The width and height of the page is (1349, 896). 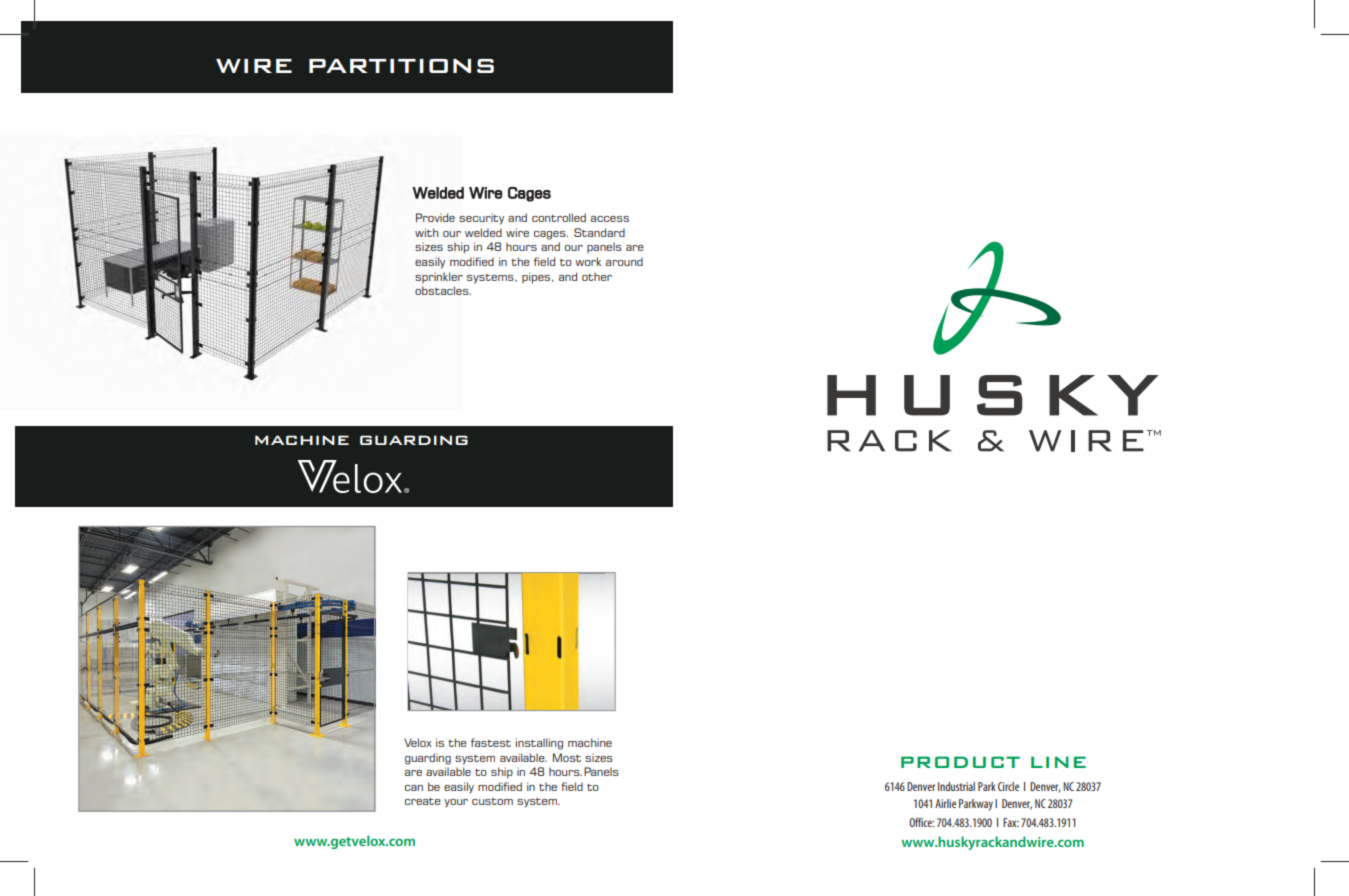 I want to click on around, so click(x=624, y=261).
